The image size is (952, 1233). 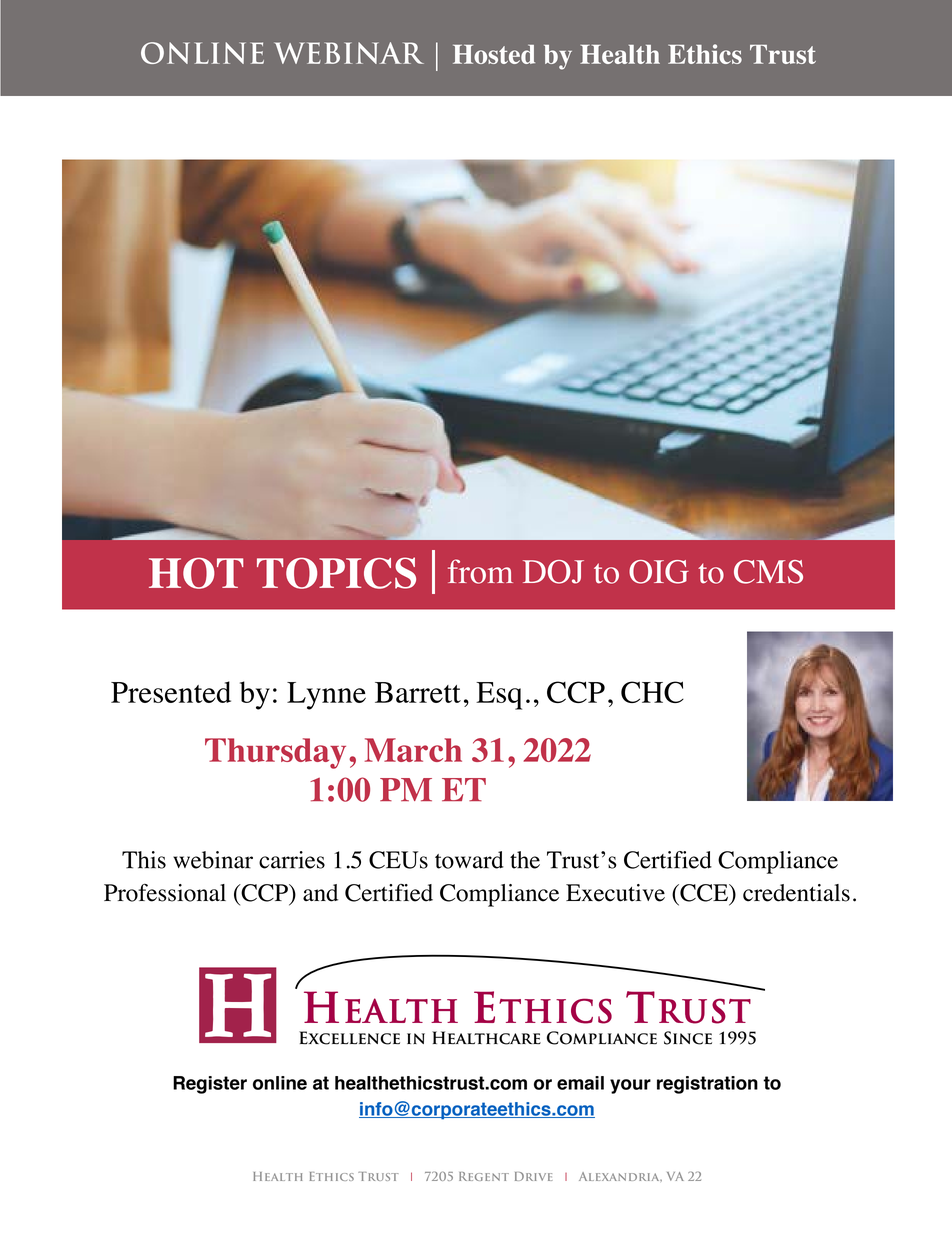 I want to click on Professional, so click(x=165, y=893).
